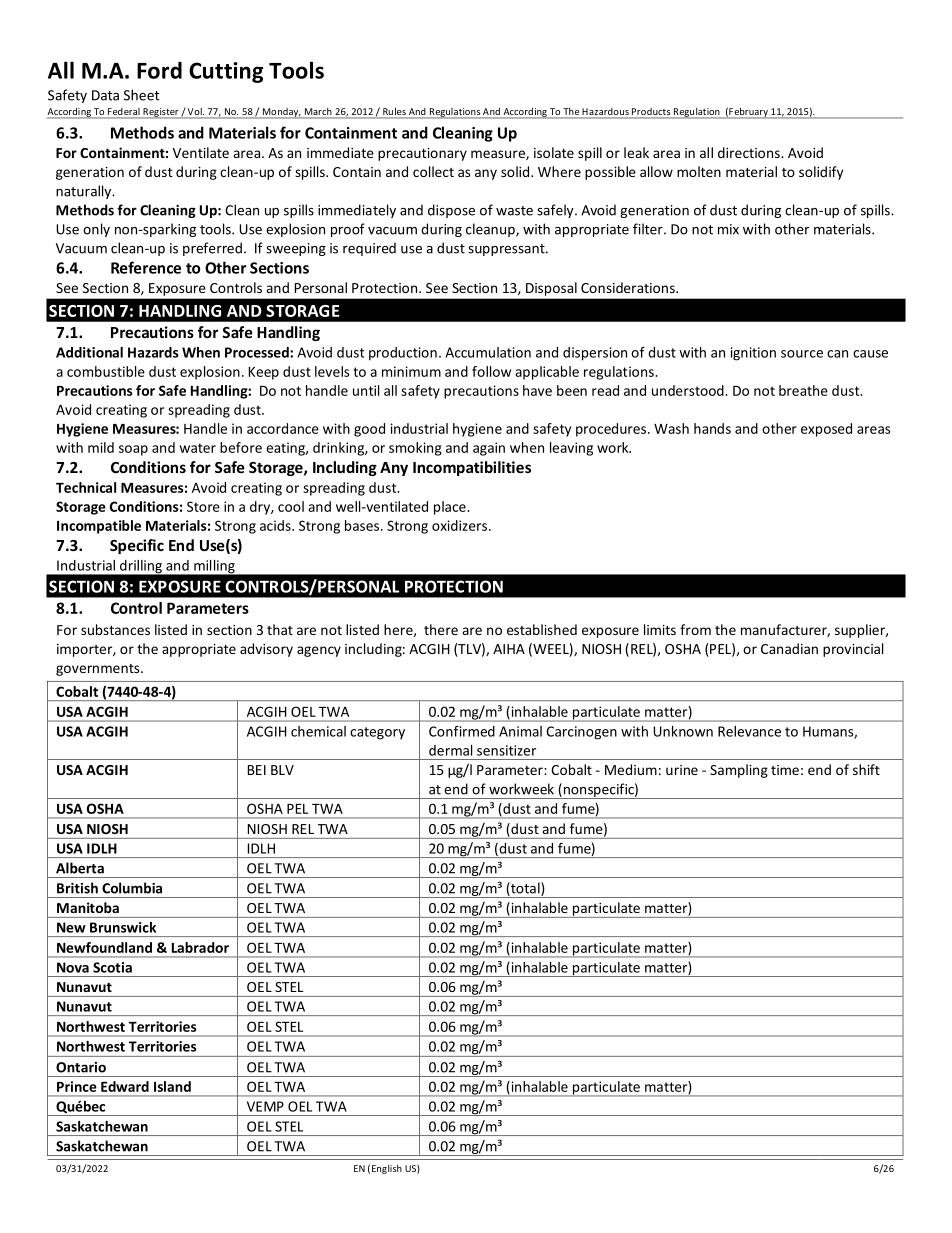 This page has height=1233, width=952. Describe the element at coordinates (826, 430) in the page. I see `exposed` at that location.
